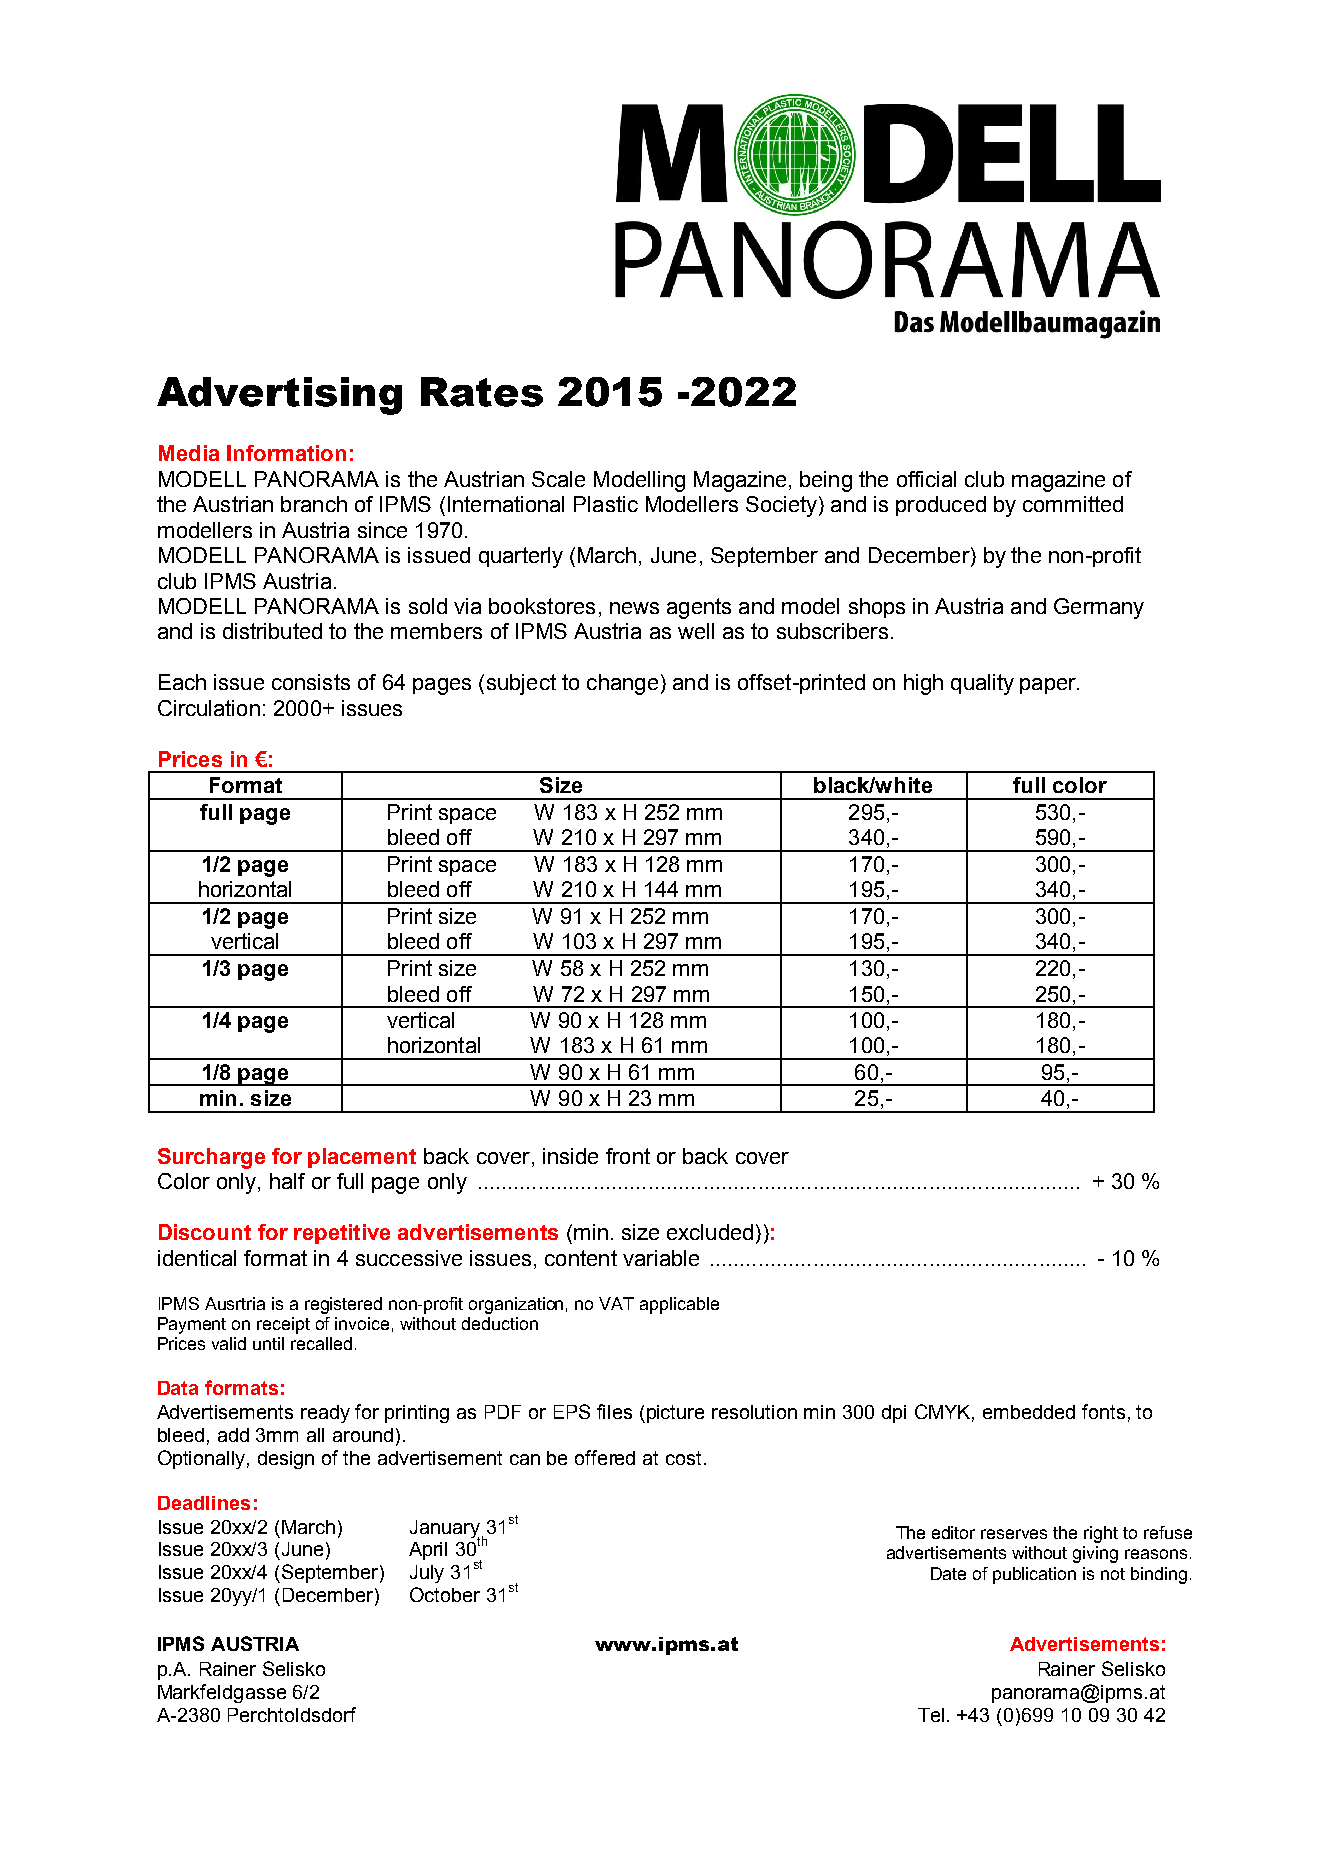 The width and height of the page is (1317, 1864). Describe the element at coordinates (321, 1343) in the page. I see `recalled` at that location.
